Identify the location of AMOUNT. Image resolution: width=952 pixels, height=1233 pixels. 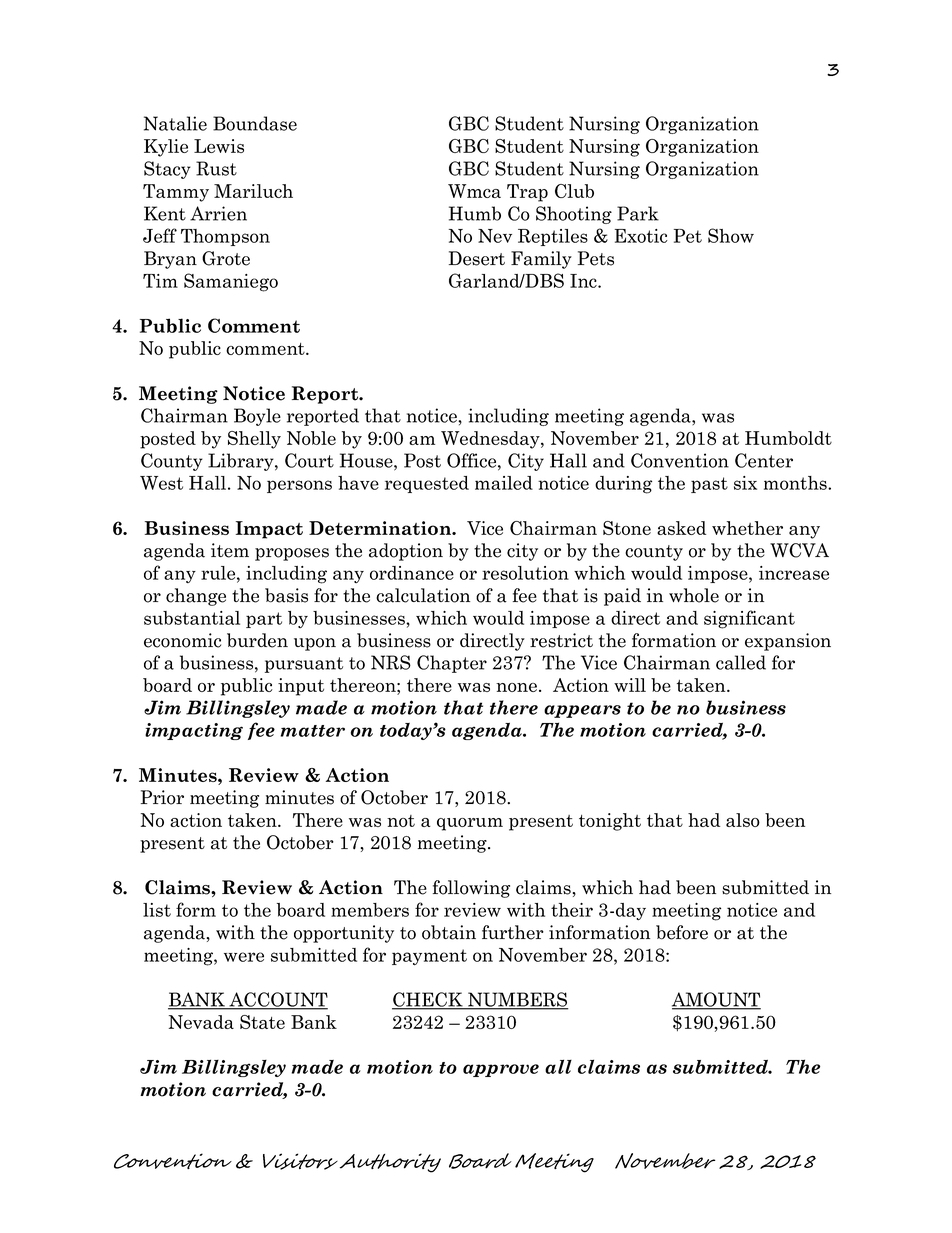
(716, 1000).
